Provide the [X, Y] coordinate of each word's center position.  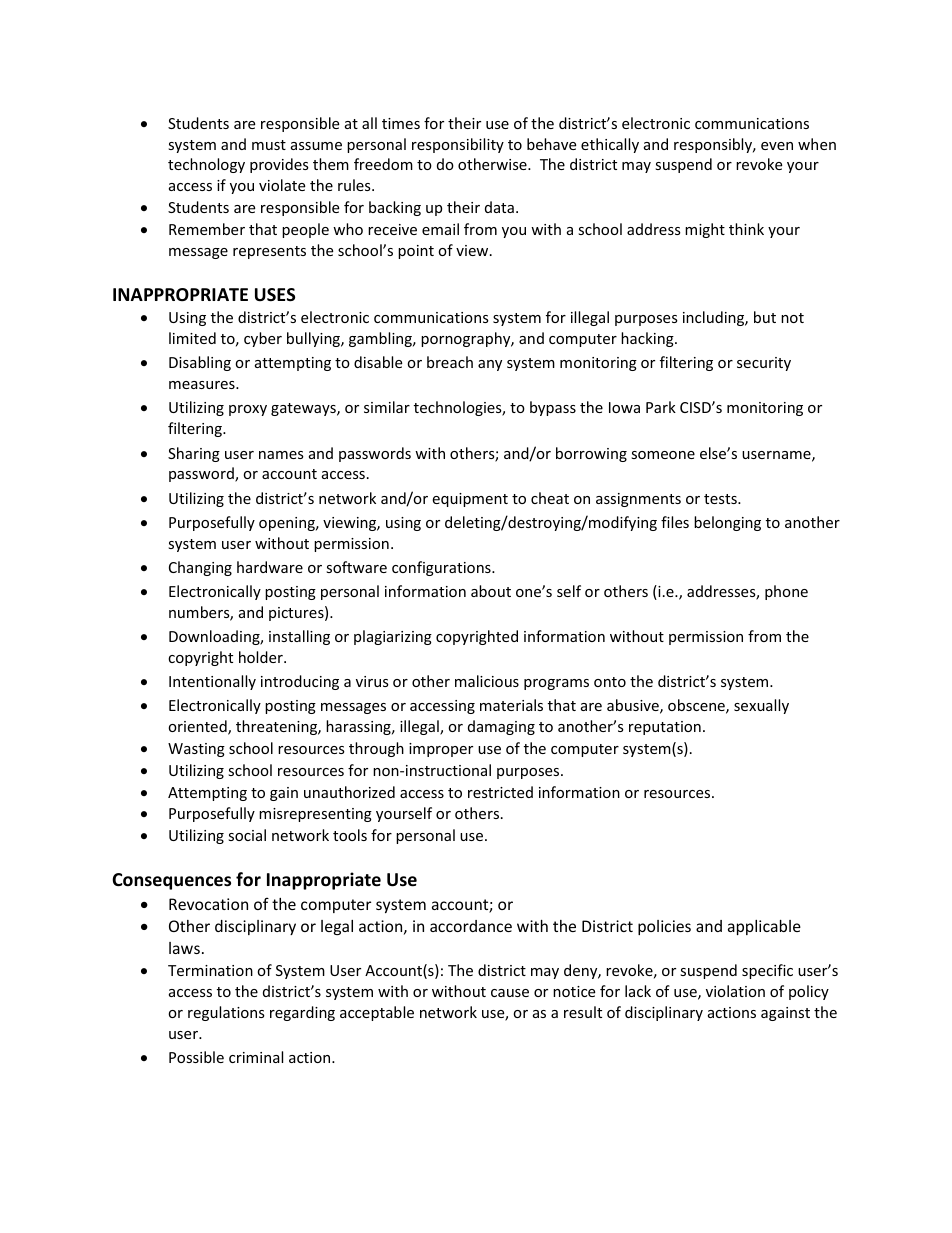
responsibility [458, 145]
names [281, 455]
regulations [226, 1013]
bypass [553, 408]
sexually [761, 706]
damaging [501, 727]
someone [663, 455]
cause [510, 993]
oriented [198, 727]
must [269, 145]
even [777, 146]
